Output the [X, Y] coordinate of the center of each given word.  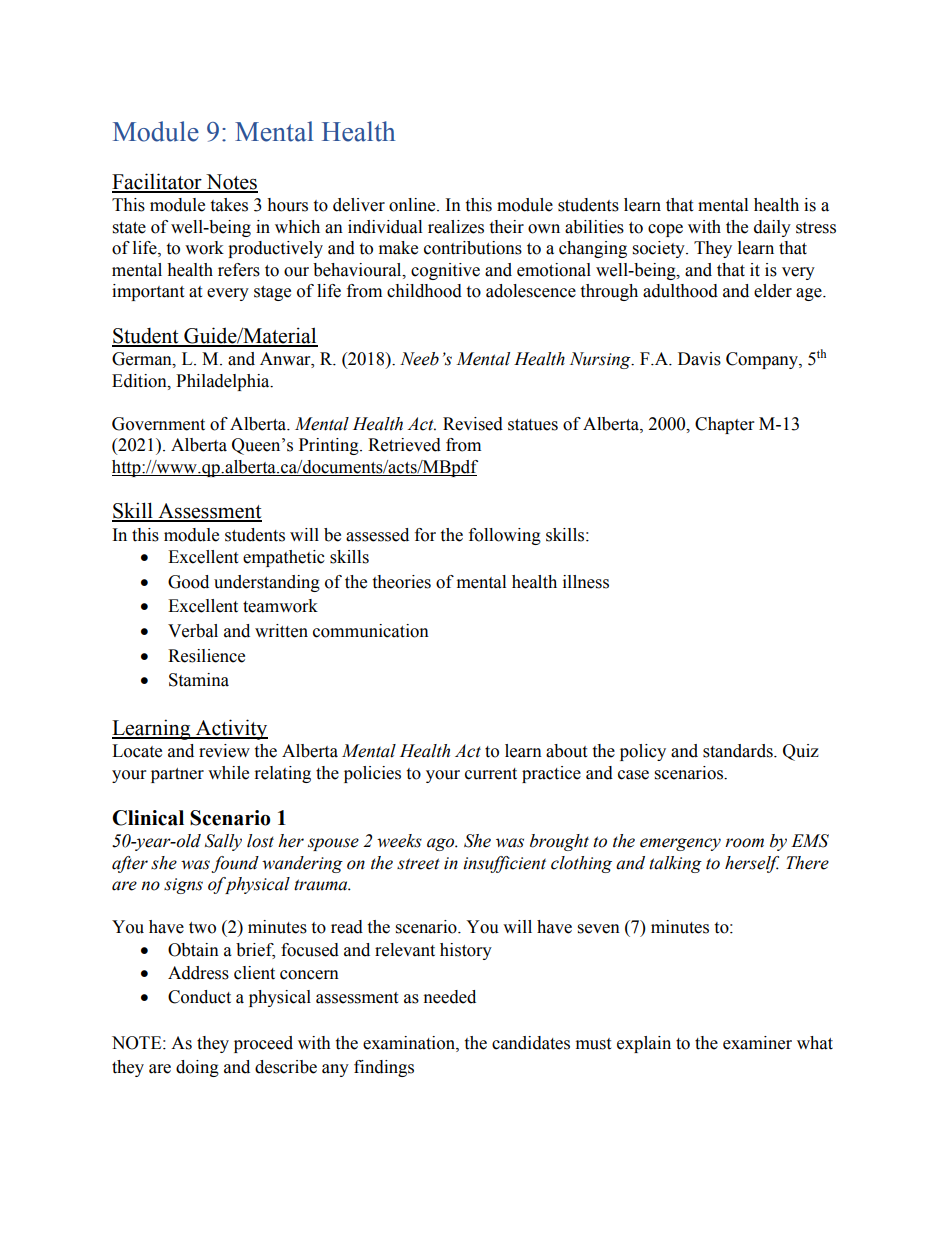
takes [229, 205]
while [228, 773]
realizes [456, 227]
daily [772, 228]
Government [158, 424]
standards [739, 751]
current [491, 774]
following [505, 536]
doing [197, 1068]
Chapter [724, 425]
